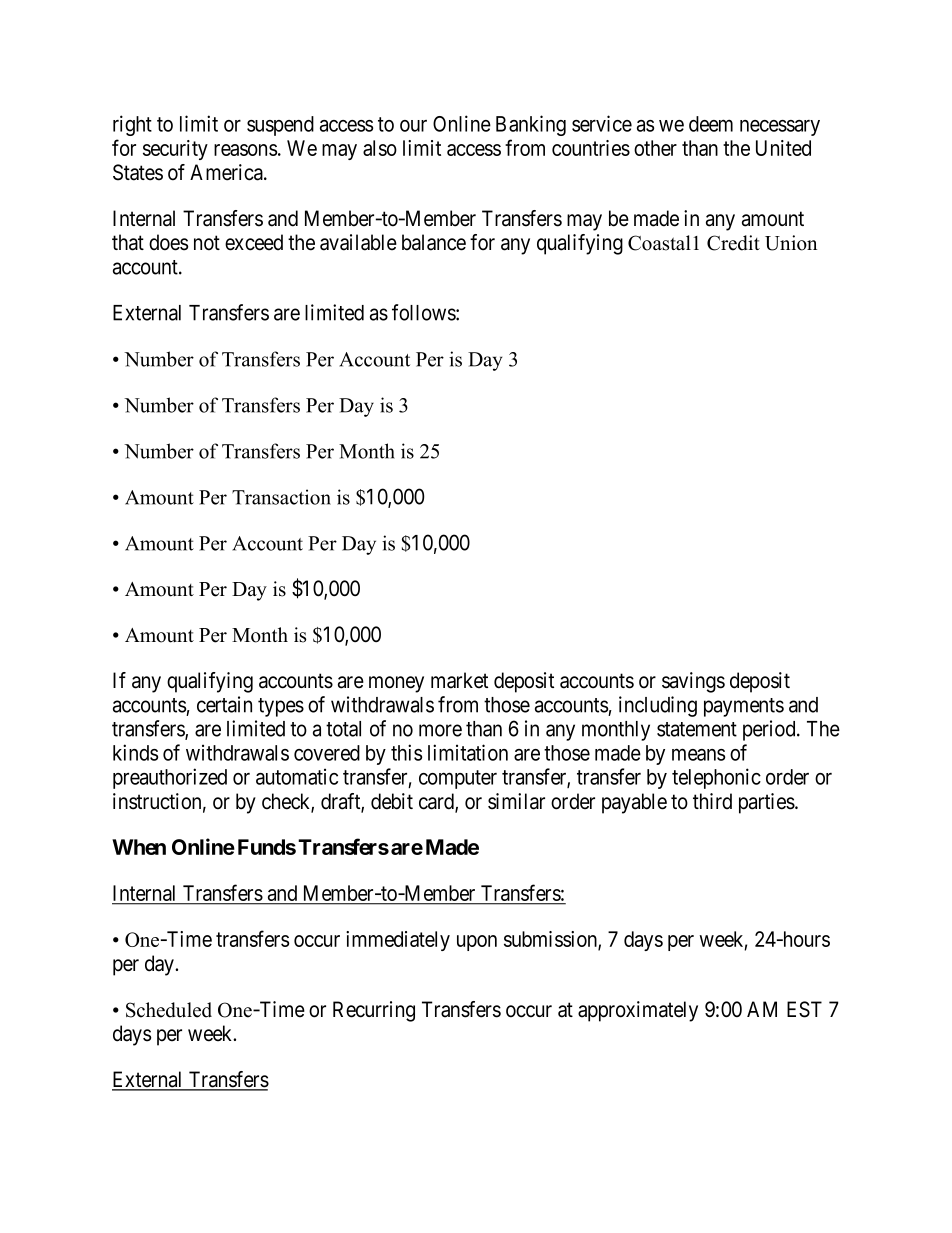 The width and height of the screenshot is (952, 1233). Describe the element at coordinates (477, 943) in the screenshot. I see `upon` at that location.
